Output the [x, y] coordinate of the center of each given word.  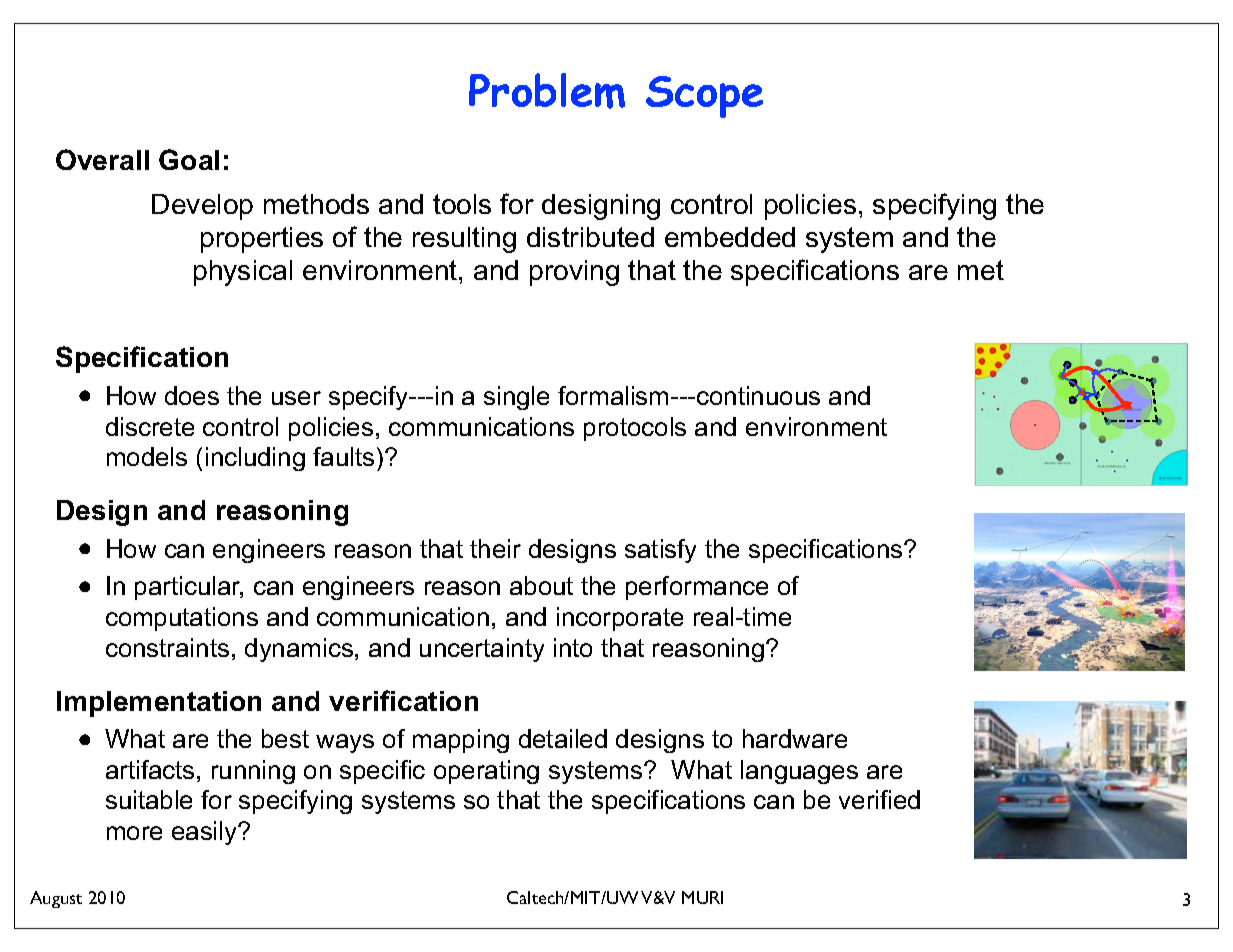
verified [879, 799]
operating [486, 772]
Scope [704, 97]
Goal [189, 159]
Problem [547, 91]
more [134, 833]
